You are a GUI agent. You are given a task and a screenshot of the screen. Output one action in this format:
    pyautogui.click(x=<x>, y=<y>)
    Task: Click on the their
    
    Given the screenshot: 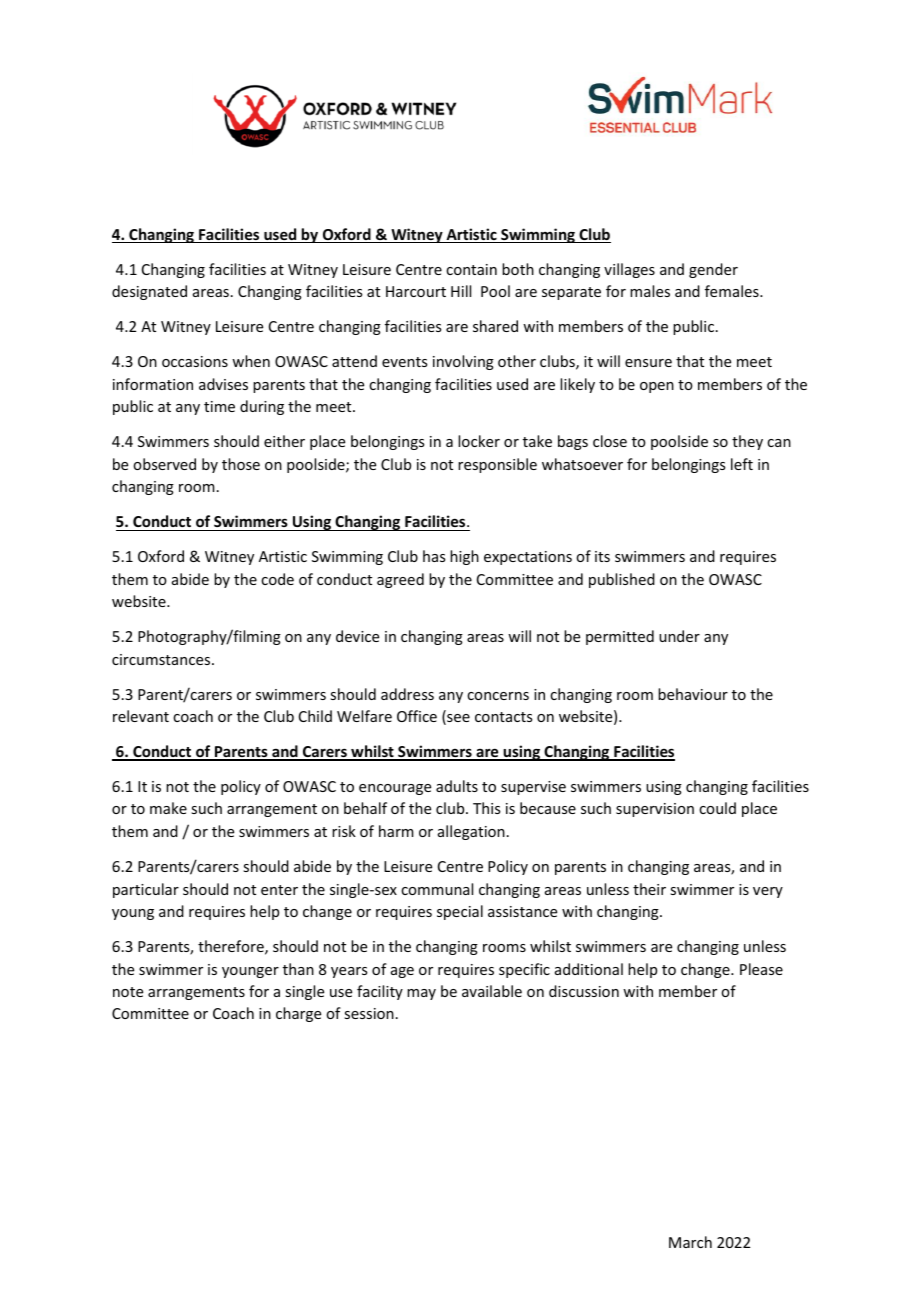 What is the action you would take?
    pyautogui.click(x=649, y=889)
